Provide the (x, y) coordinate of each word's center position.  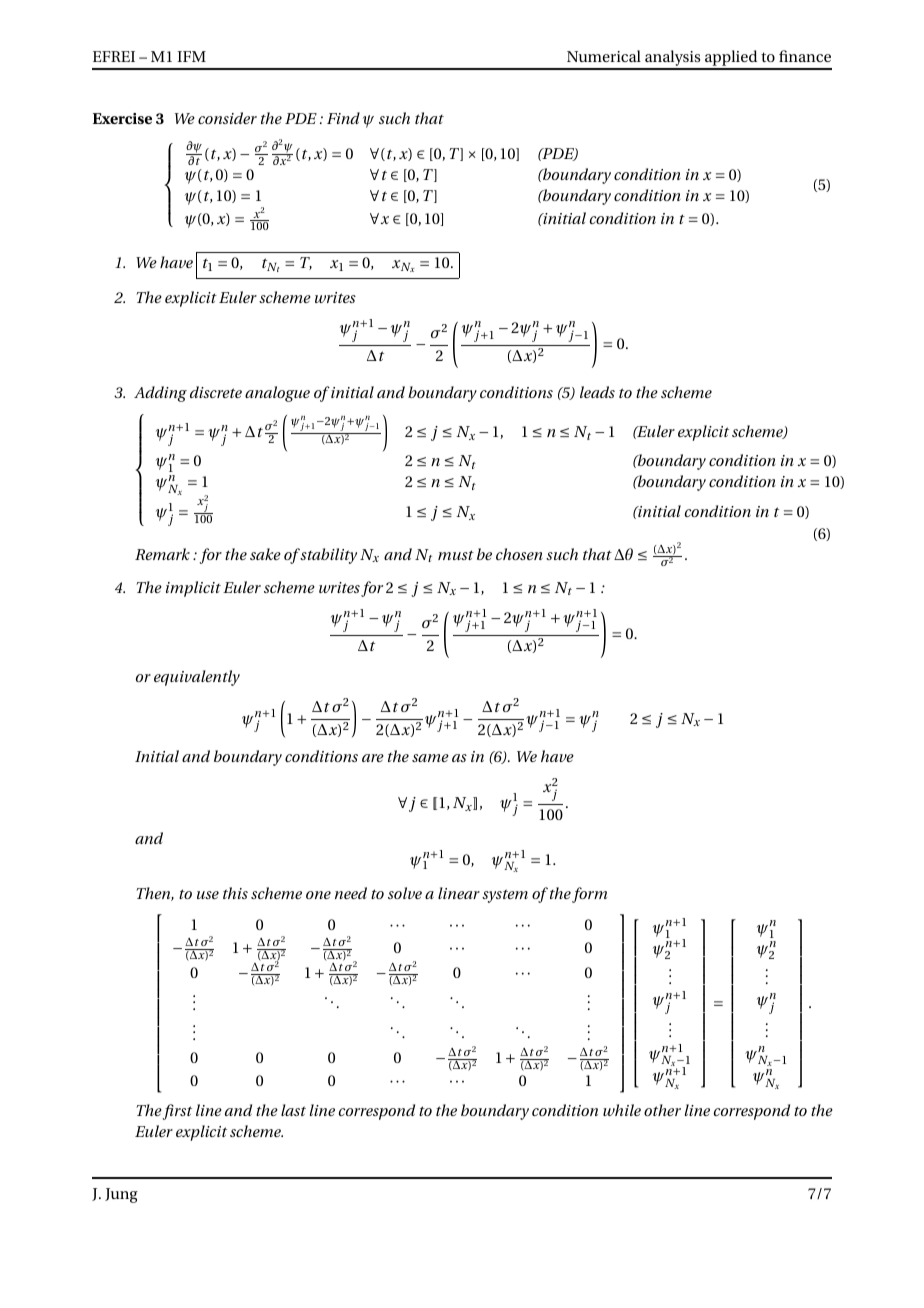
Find (343, 118)
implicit (193, 589)
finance (805, 56)
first (177, 1112)
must (456, 555)
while (622, 1110)
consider (227, 118)
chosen (519, 554)
